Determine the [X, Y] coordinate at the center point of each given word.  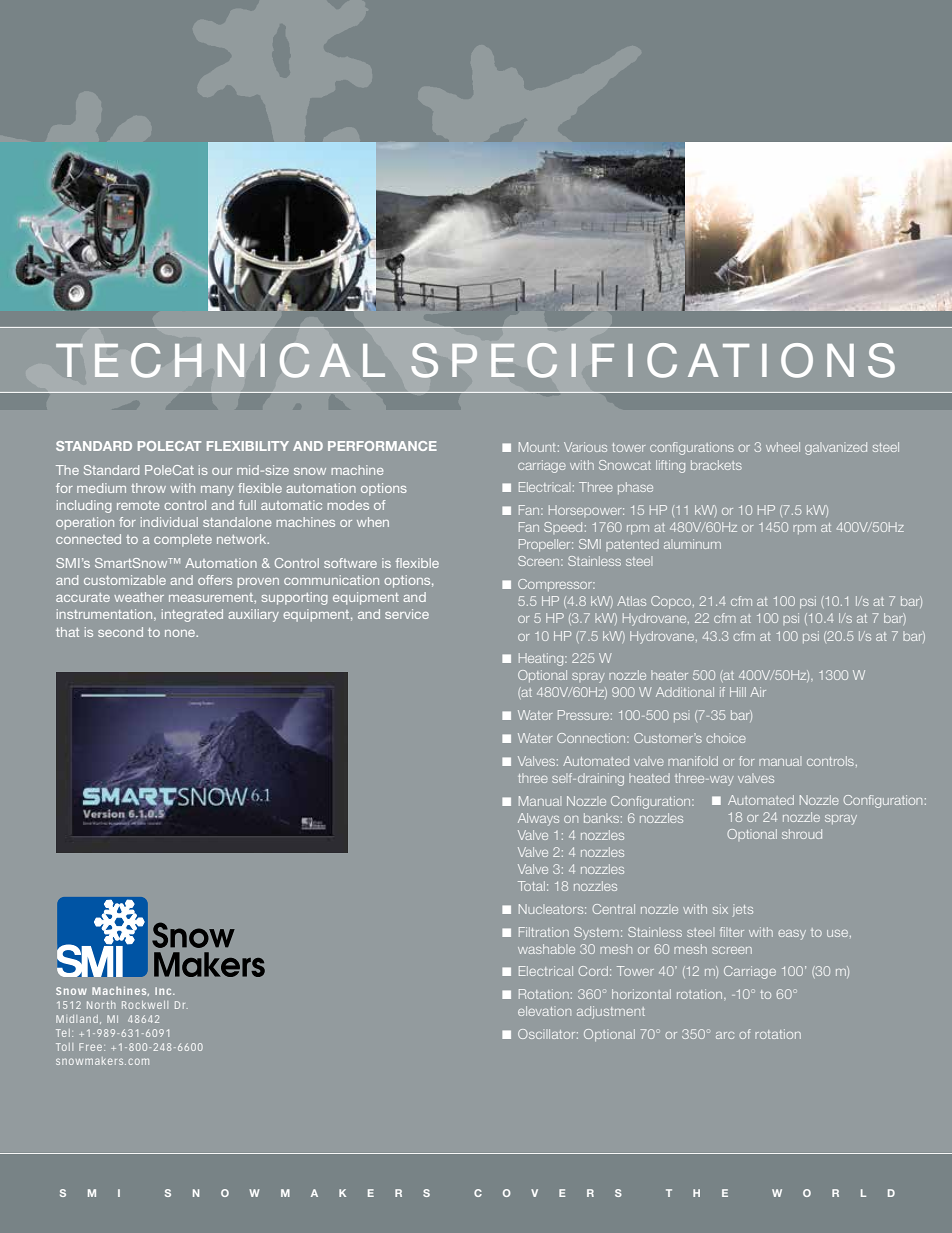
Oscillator [548, 1034]
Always [538, 819]
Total [531, 886]
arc [725, 1035]
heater [669, 675]
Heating [542, 659]
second [120, 632]
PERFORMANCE [382, 446]
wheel [783, 447]
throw [148, 488]
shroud [802, 834]
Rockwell [145, 1005]
